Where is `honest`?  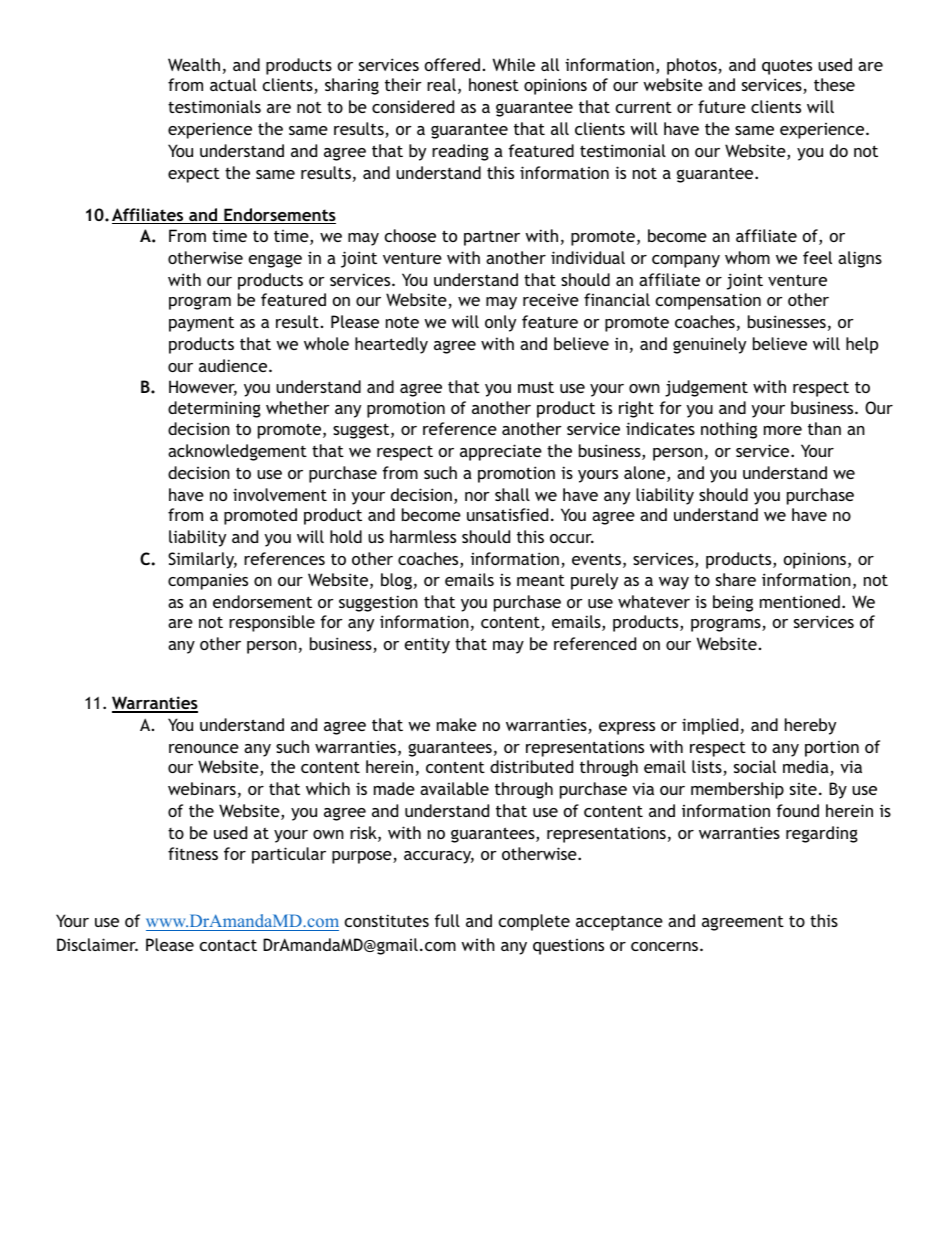 honest is located at coordinates (494, 84).
